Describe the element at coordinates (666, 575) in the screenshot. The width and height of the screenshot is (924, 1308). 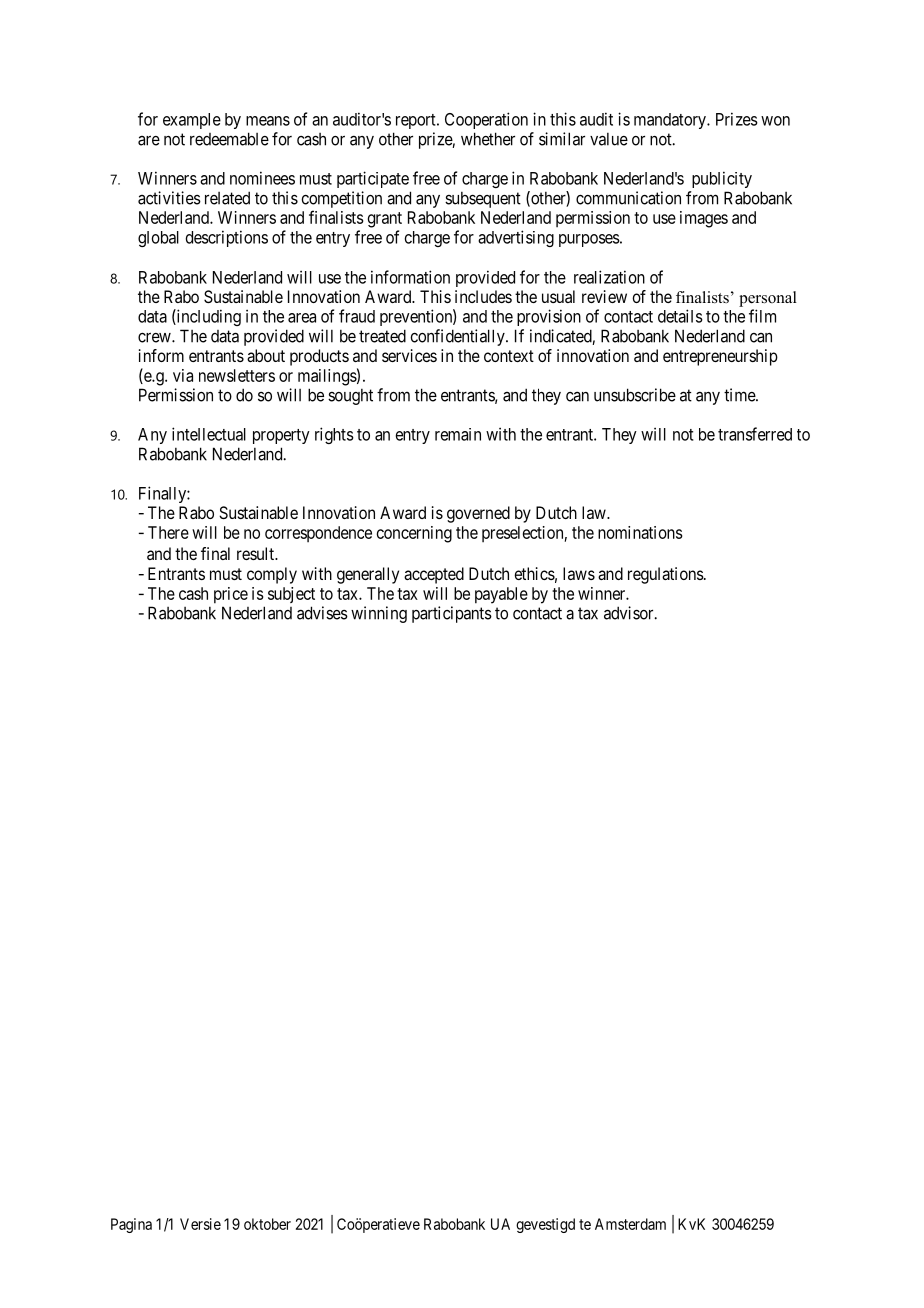
I see `regulations` at that location.
